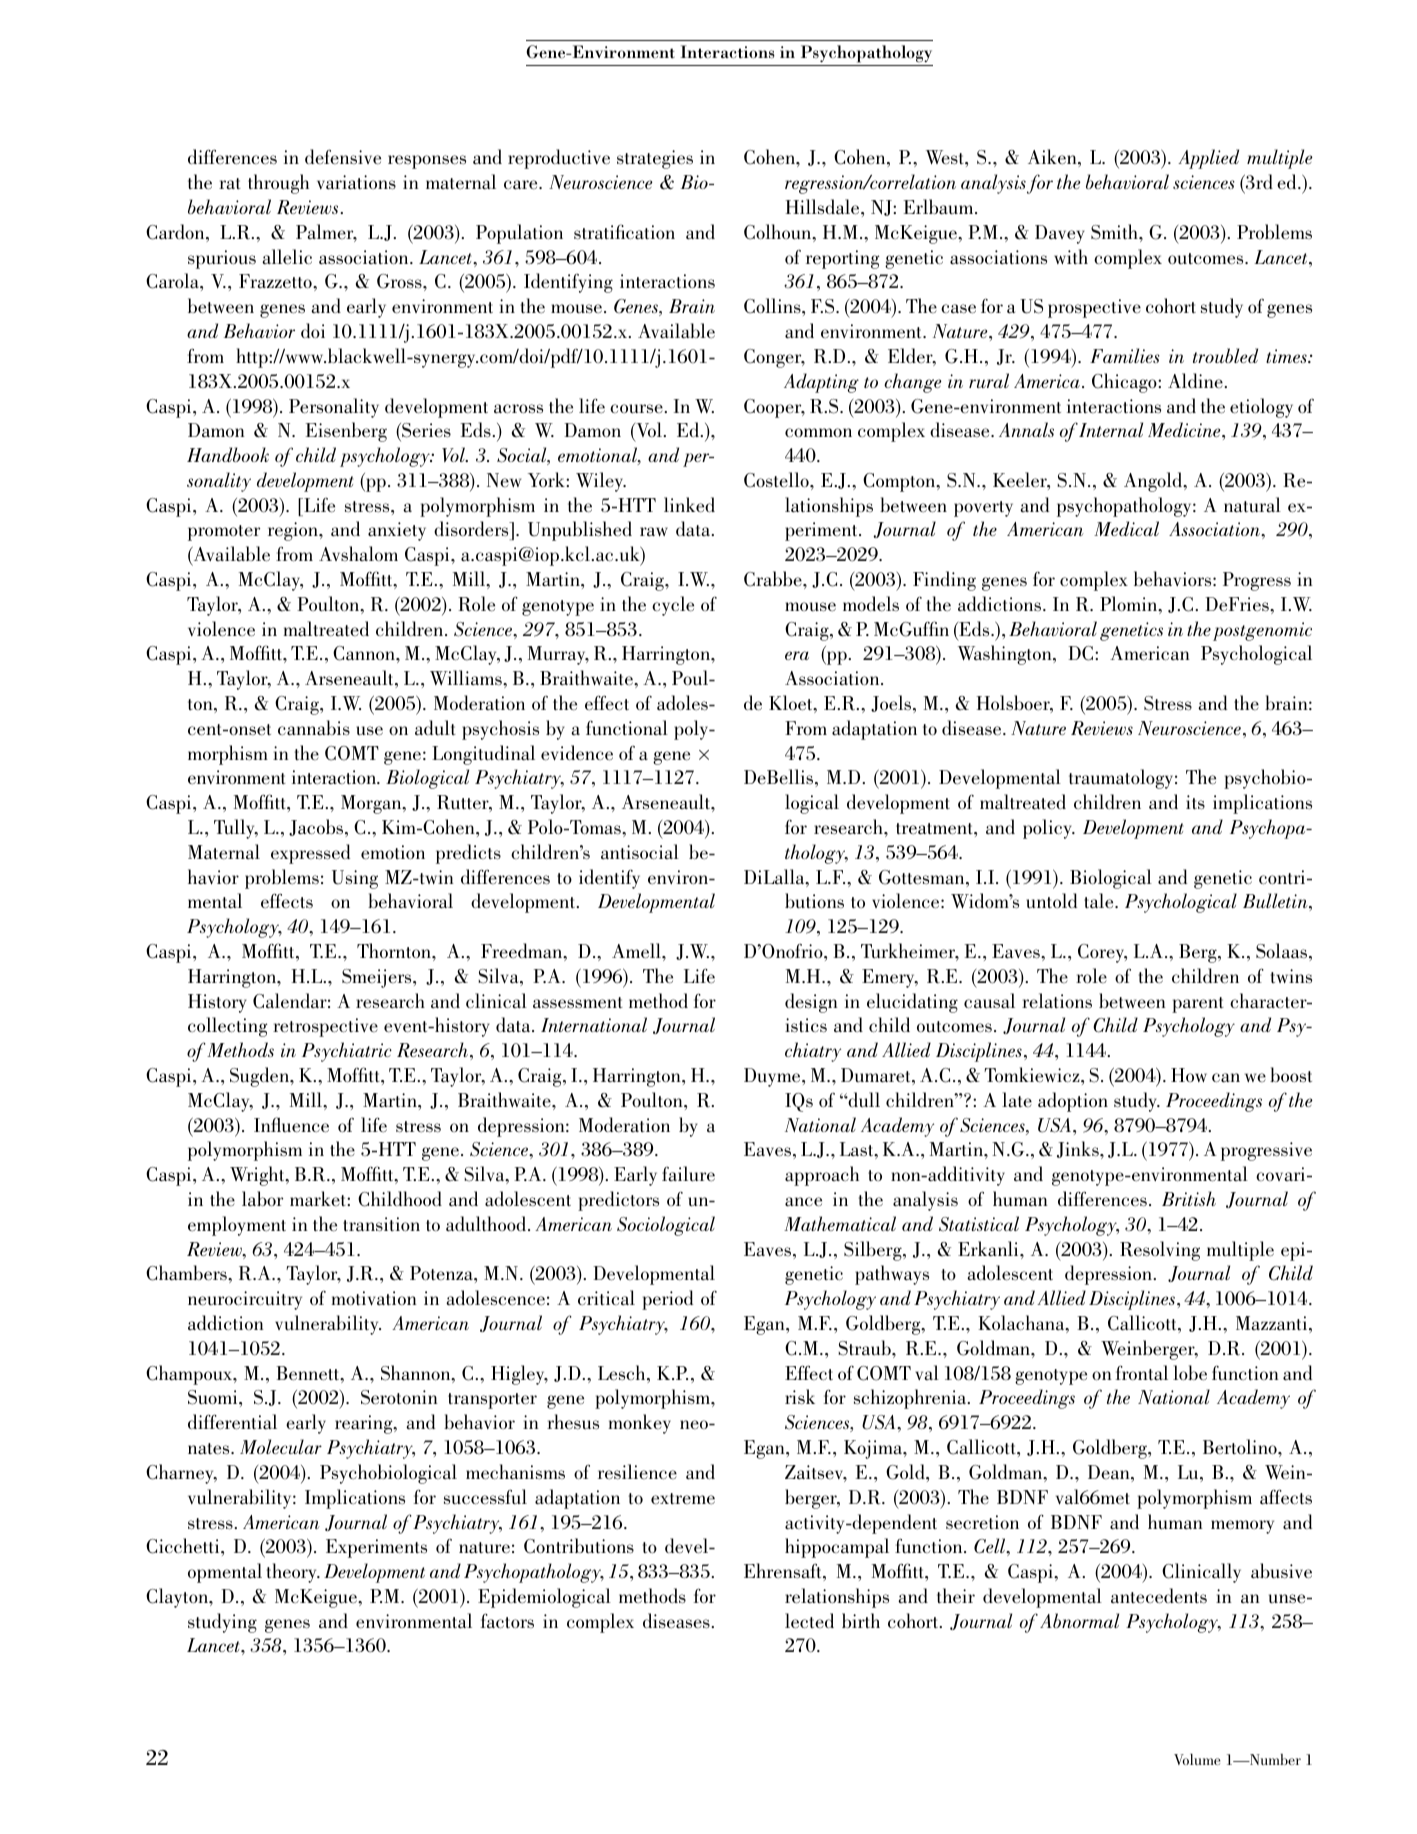 Image resolution: width=1417 pixels, height=1834 pixels. Describe the element at coordinates (637, 951) in the screenshot. I see `Amell` at that location.
